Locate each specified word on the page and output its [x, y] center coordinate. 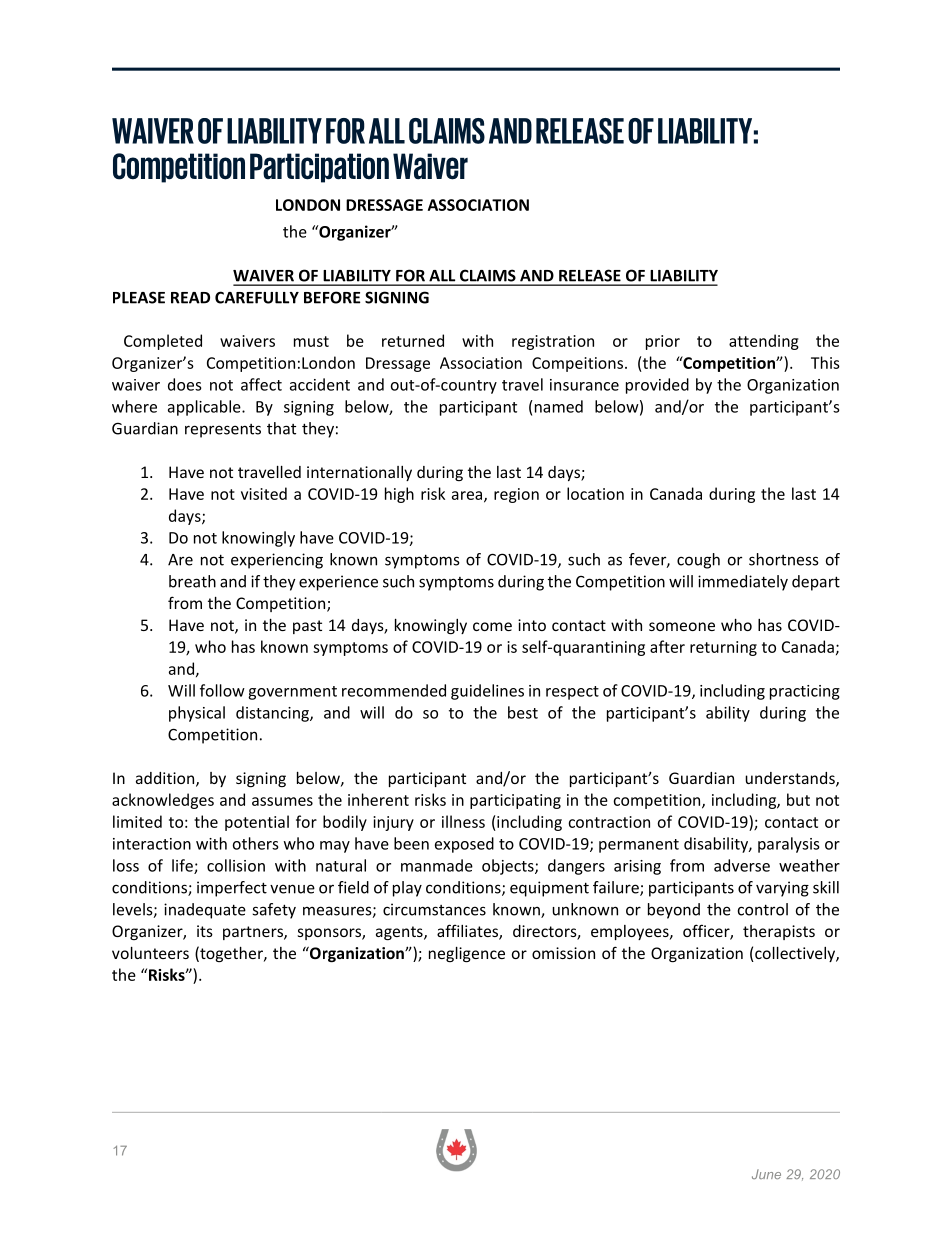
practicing [805, 692]
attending [764, 342]
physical [197, 714]
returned [413, 340]
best [523, 712]
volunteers [150, 953]
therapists [779, 932]
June [766, 1174]
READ [190, 298]
